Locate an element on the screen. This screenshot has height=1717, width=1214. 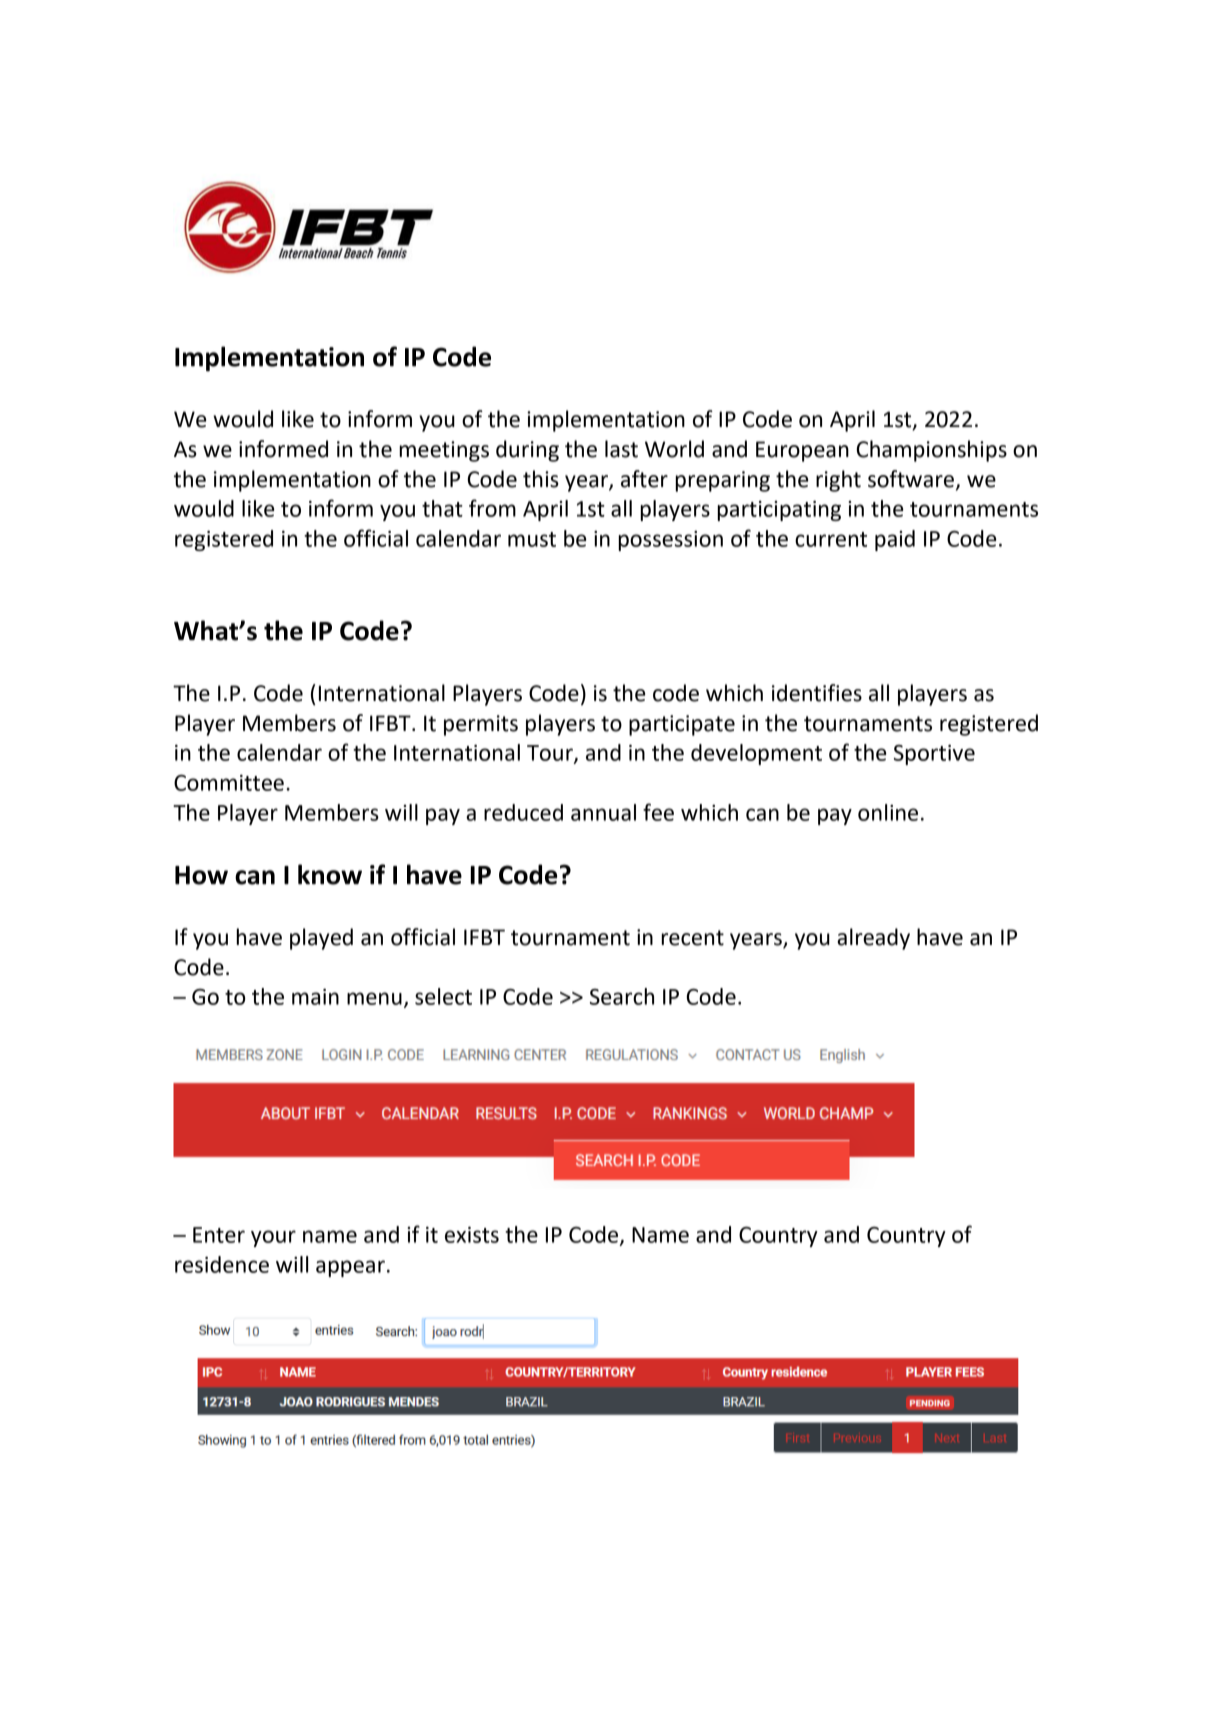
this is located at coordinates (541, 479).
